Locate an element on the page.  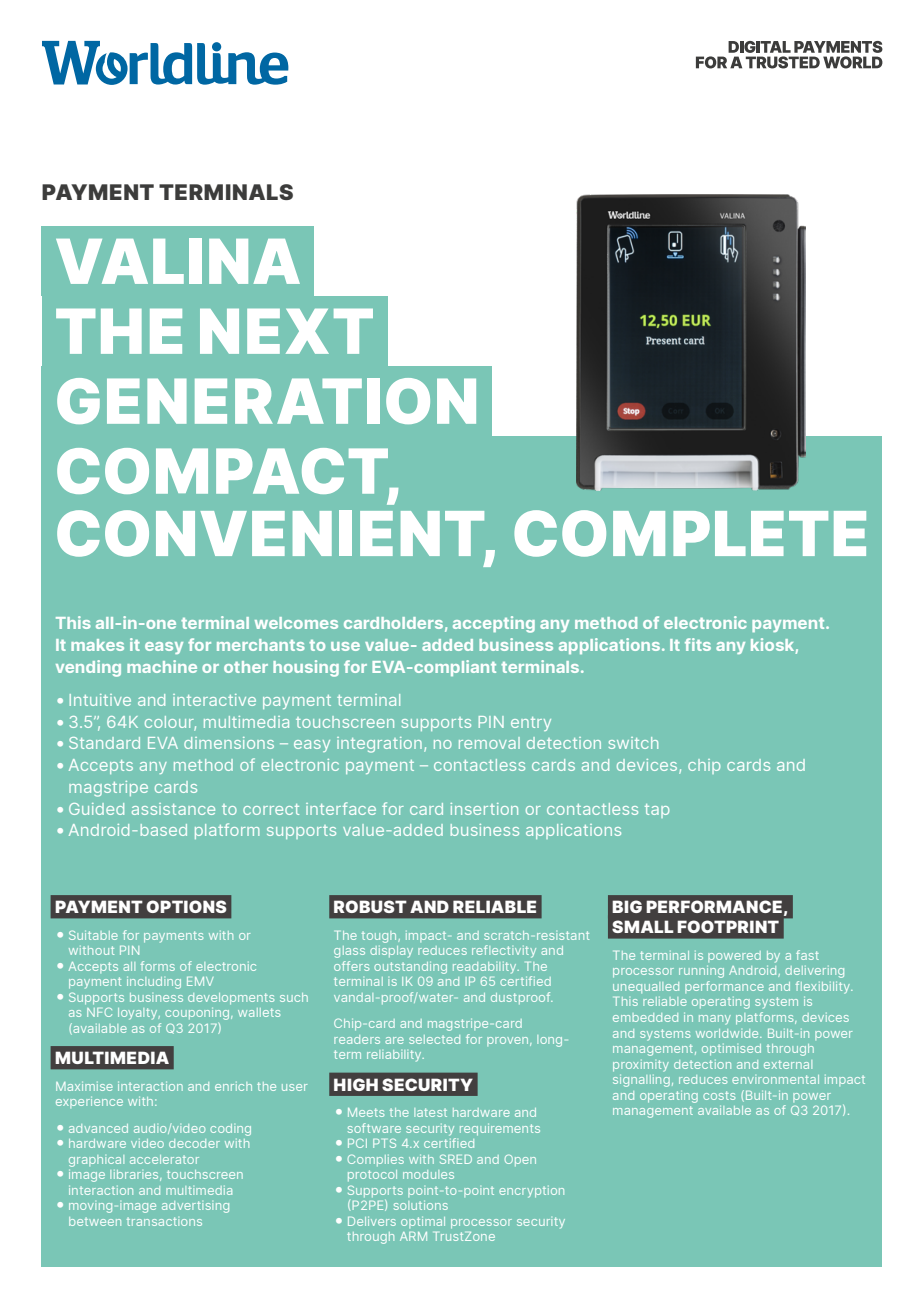
readability is located at coordinates (486, 968).
